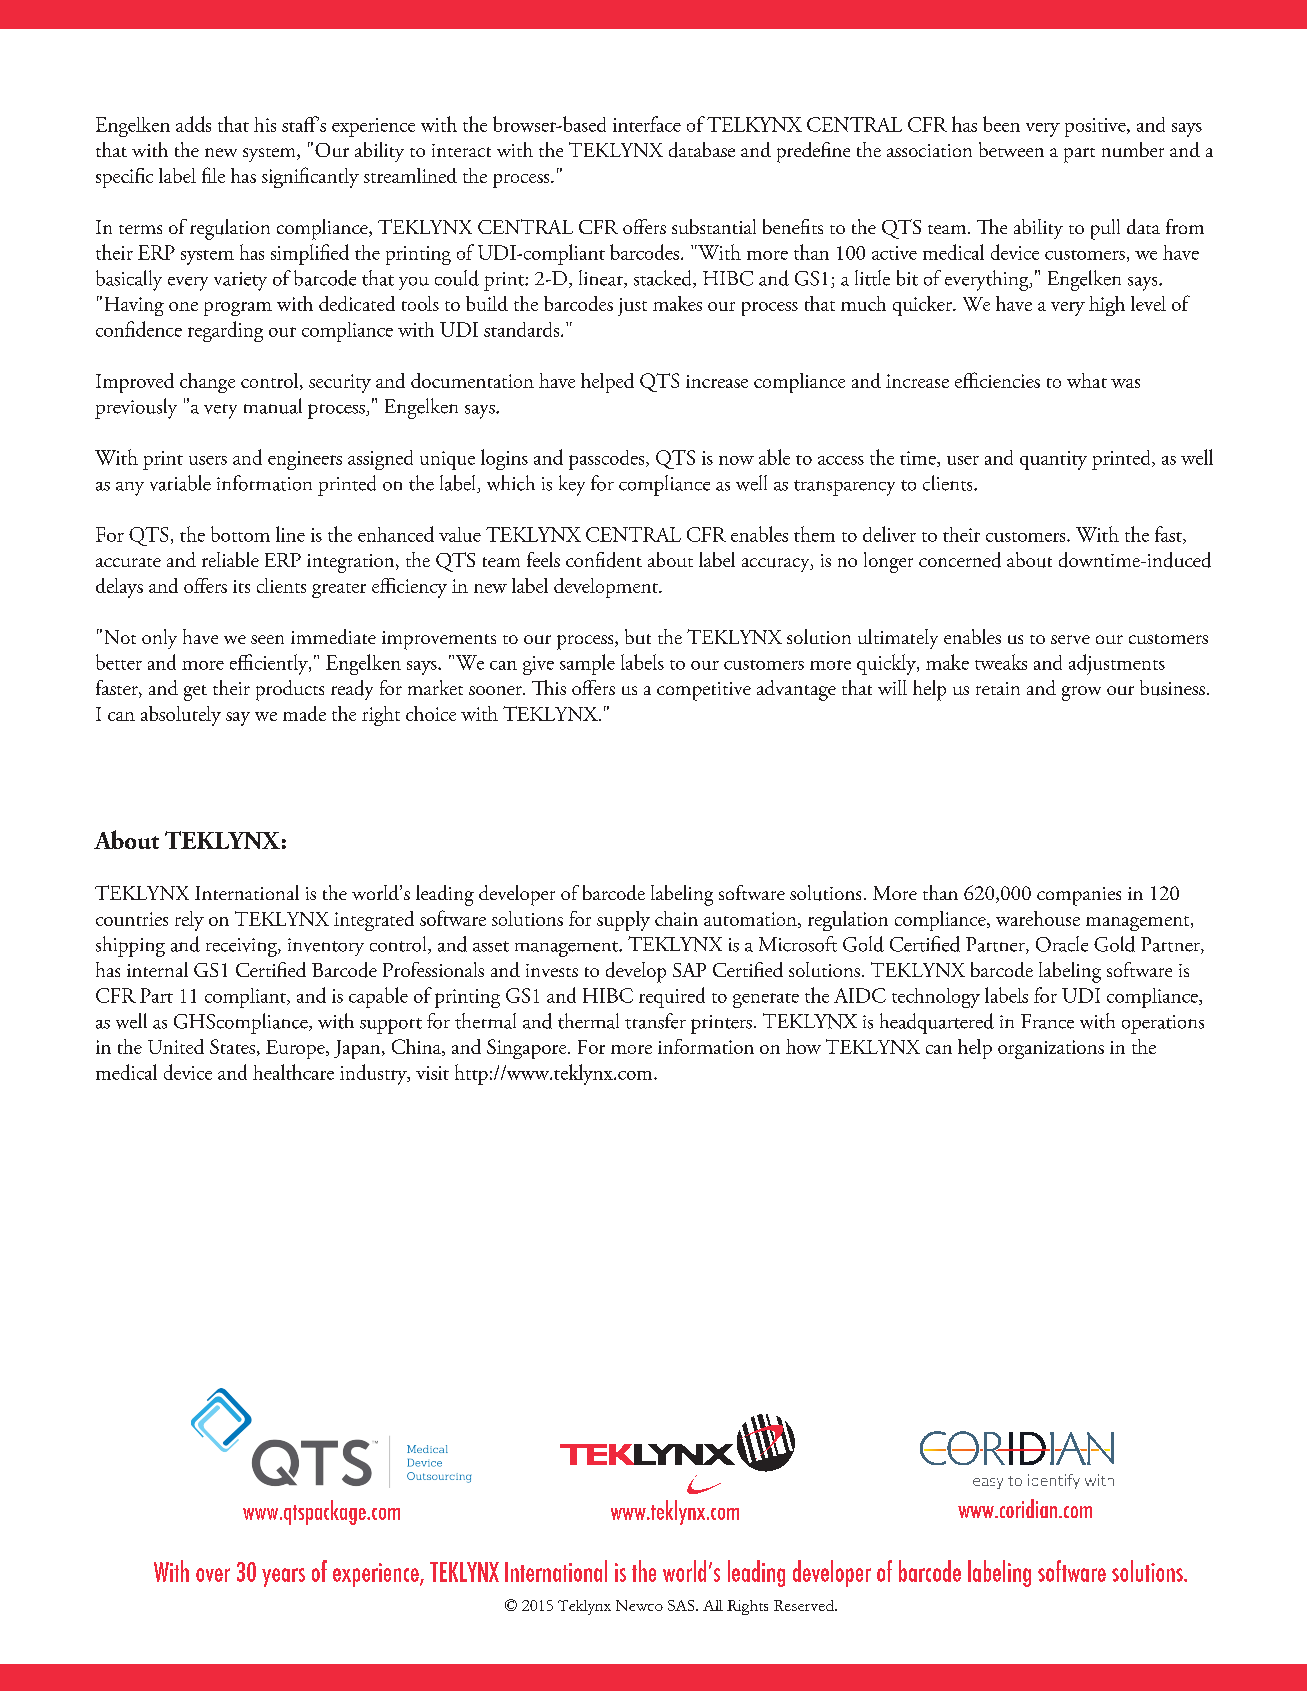  I want to click on Singapore, so click(528, 1049).
